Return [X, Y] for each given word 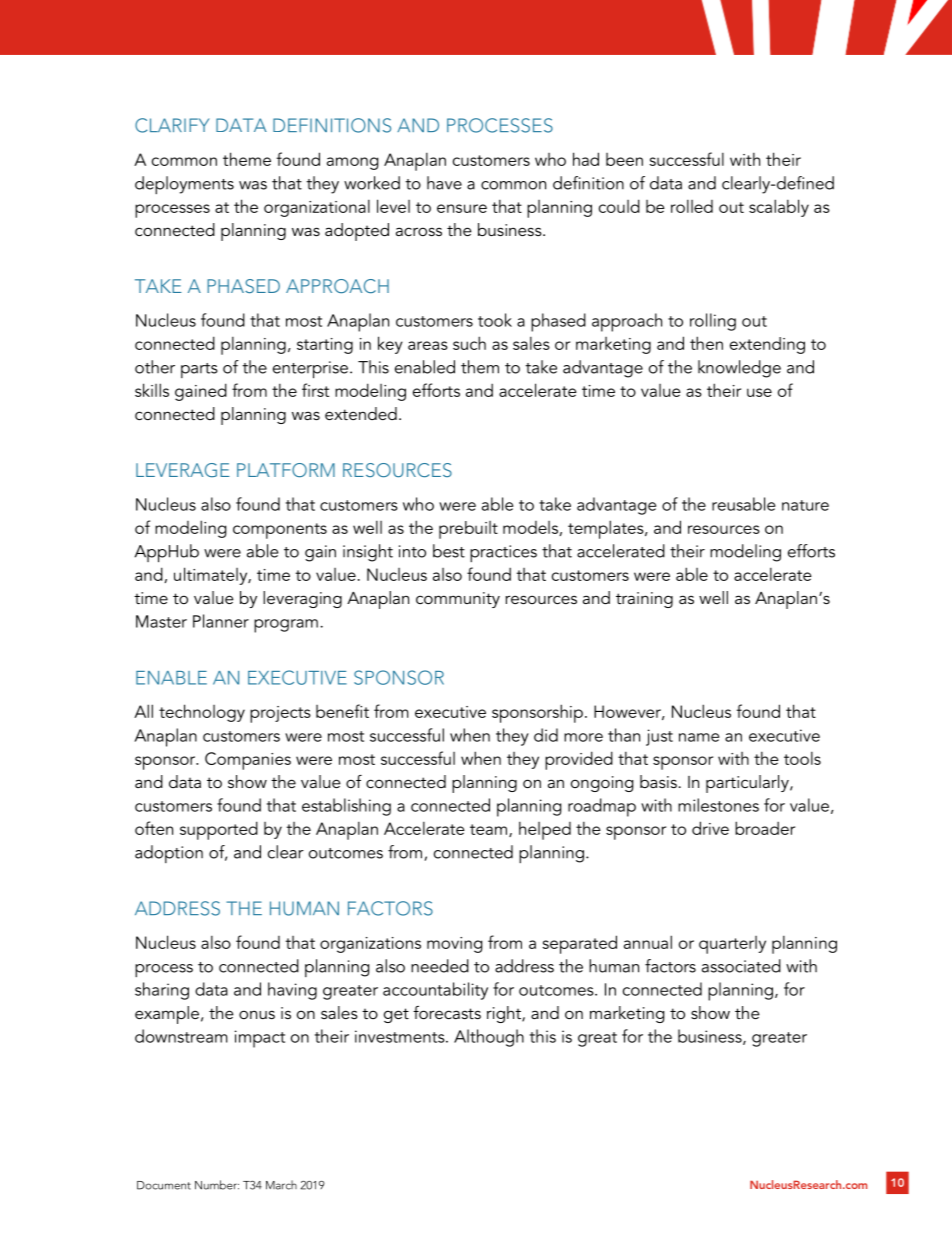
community [458, 600]
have [444, 183]
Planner [221, 621]
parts [199, 370]
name [699, 737]
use [759, 392]
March [281, 1185]
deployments [184, 185]
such [469, 343]
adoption [169, 854]
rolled [692, 206]
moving [454, 945]
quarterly [732, 945]
